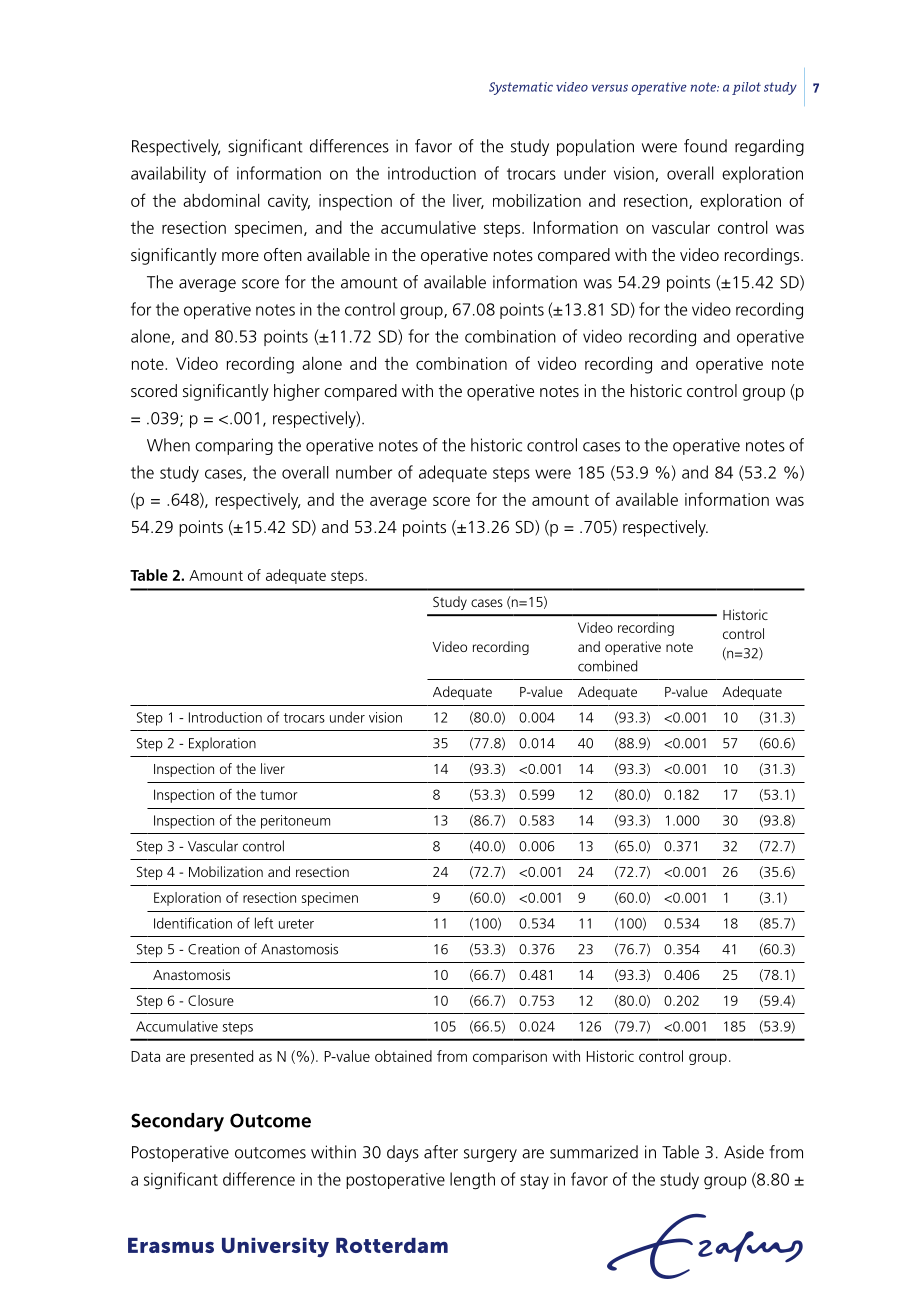  What do you see at coordinates (297, 392) in the screenshot?
I see `higher` at bounding box center [297, 392].
